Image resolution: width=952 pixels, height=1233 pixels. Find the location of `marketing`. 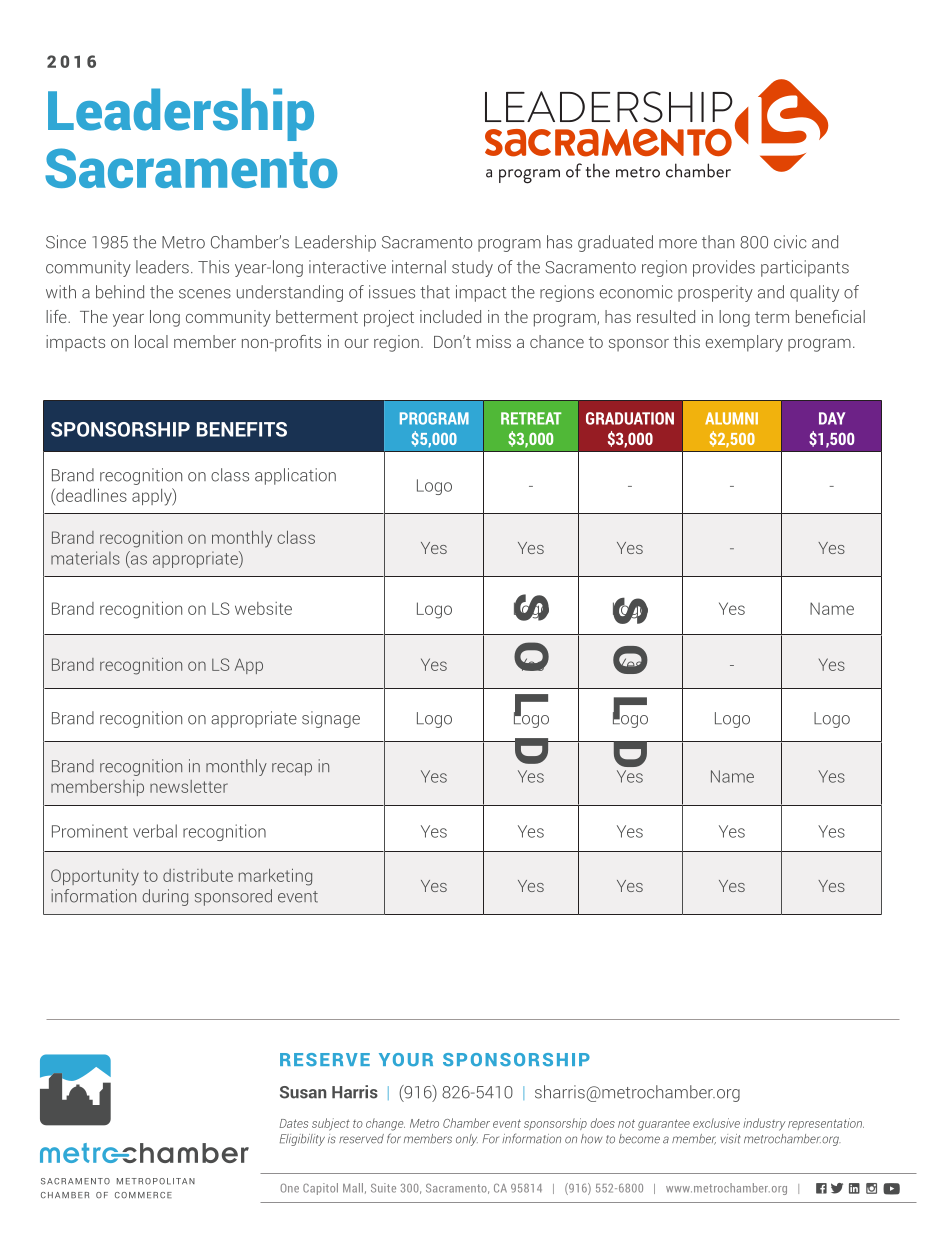

marketing is located at coordinates (275, 877).
